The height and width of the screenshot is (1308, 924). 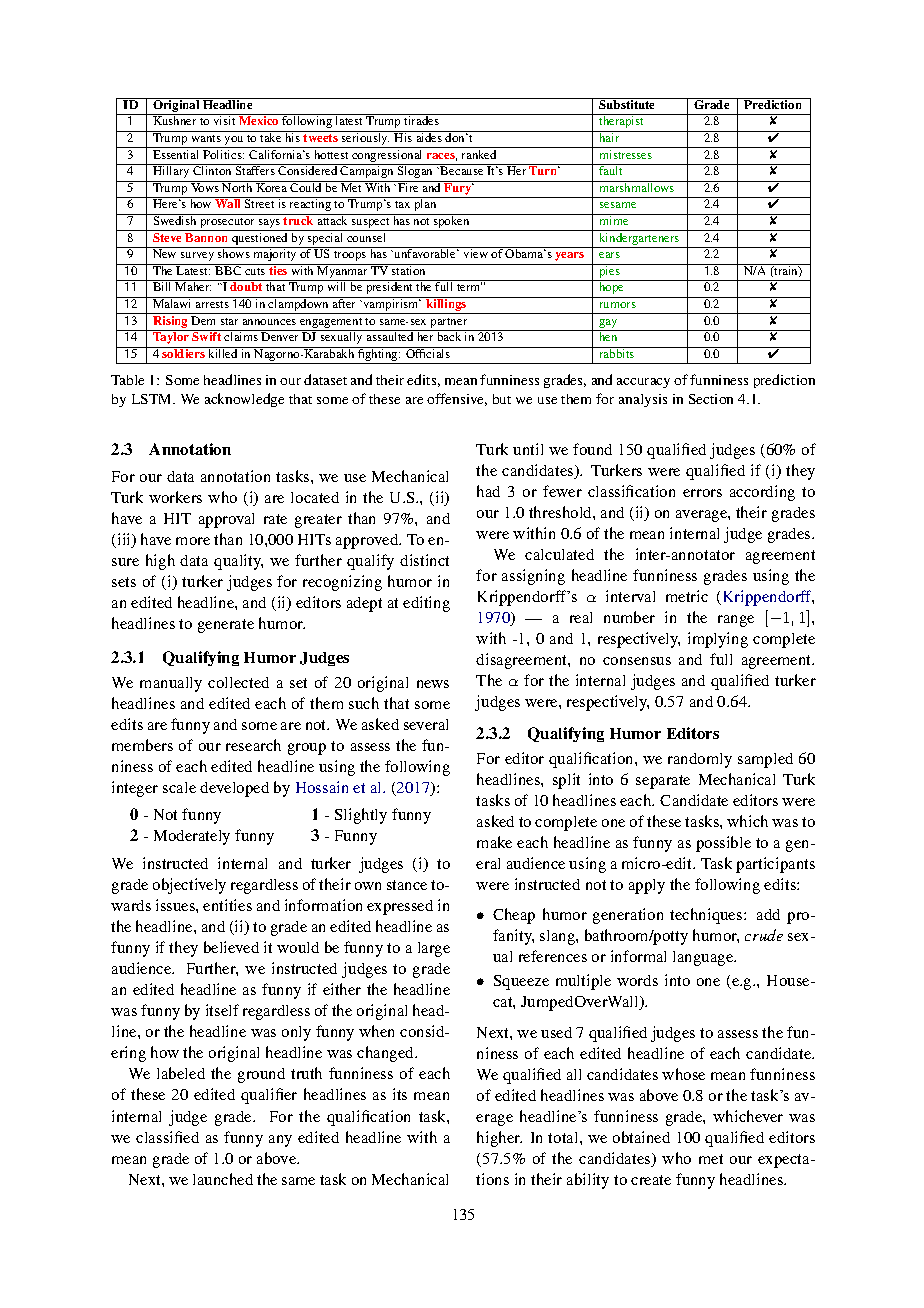 What do you see at coordinates (626, 154) in the screenshot?
I see `mistresses` at bounding box center [626, 154].
